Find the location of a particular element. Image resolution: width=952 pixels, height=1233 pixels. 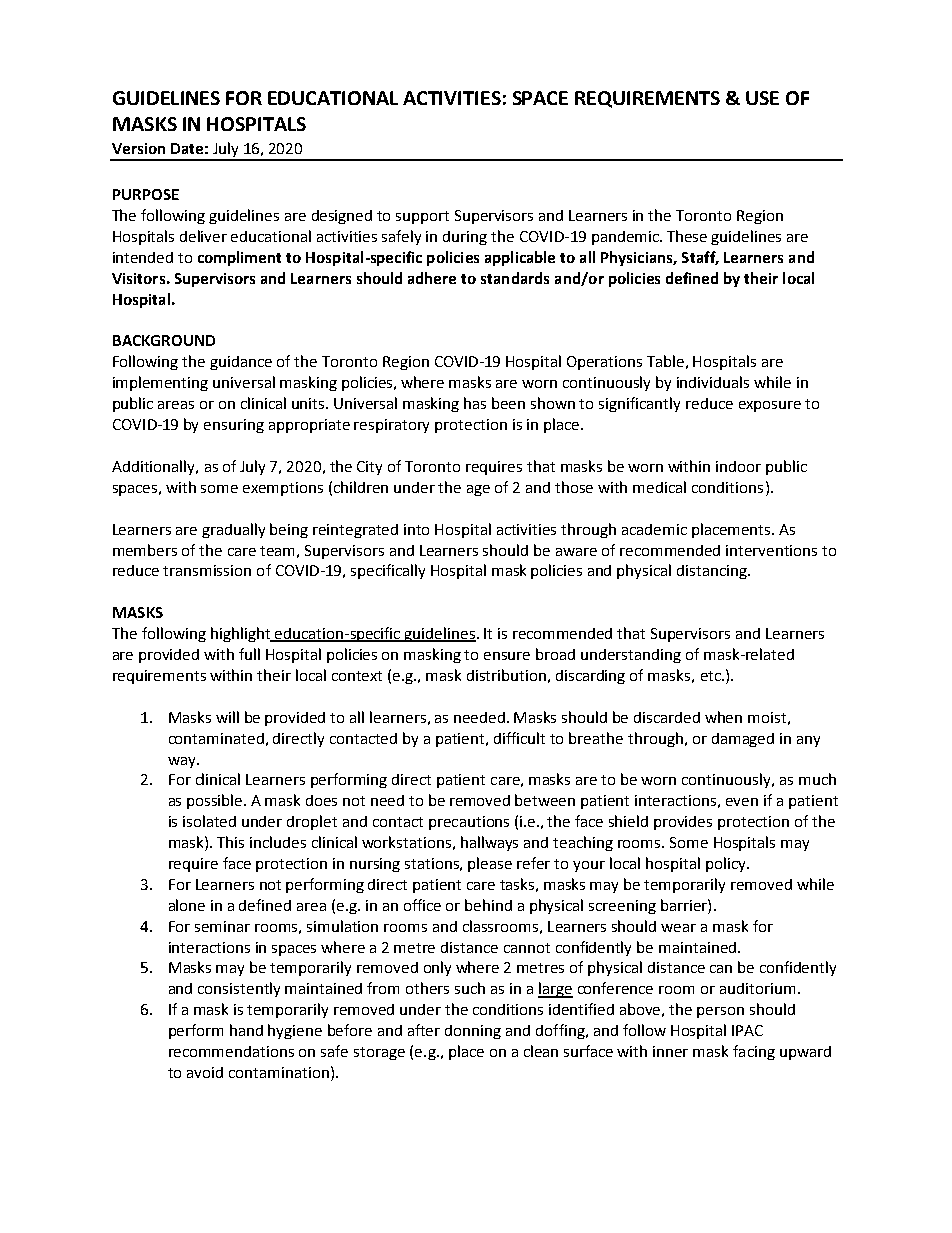

Version is located at coordinates (138, 148).
